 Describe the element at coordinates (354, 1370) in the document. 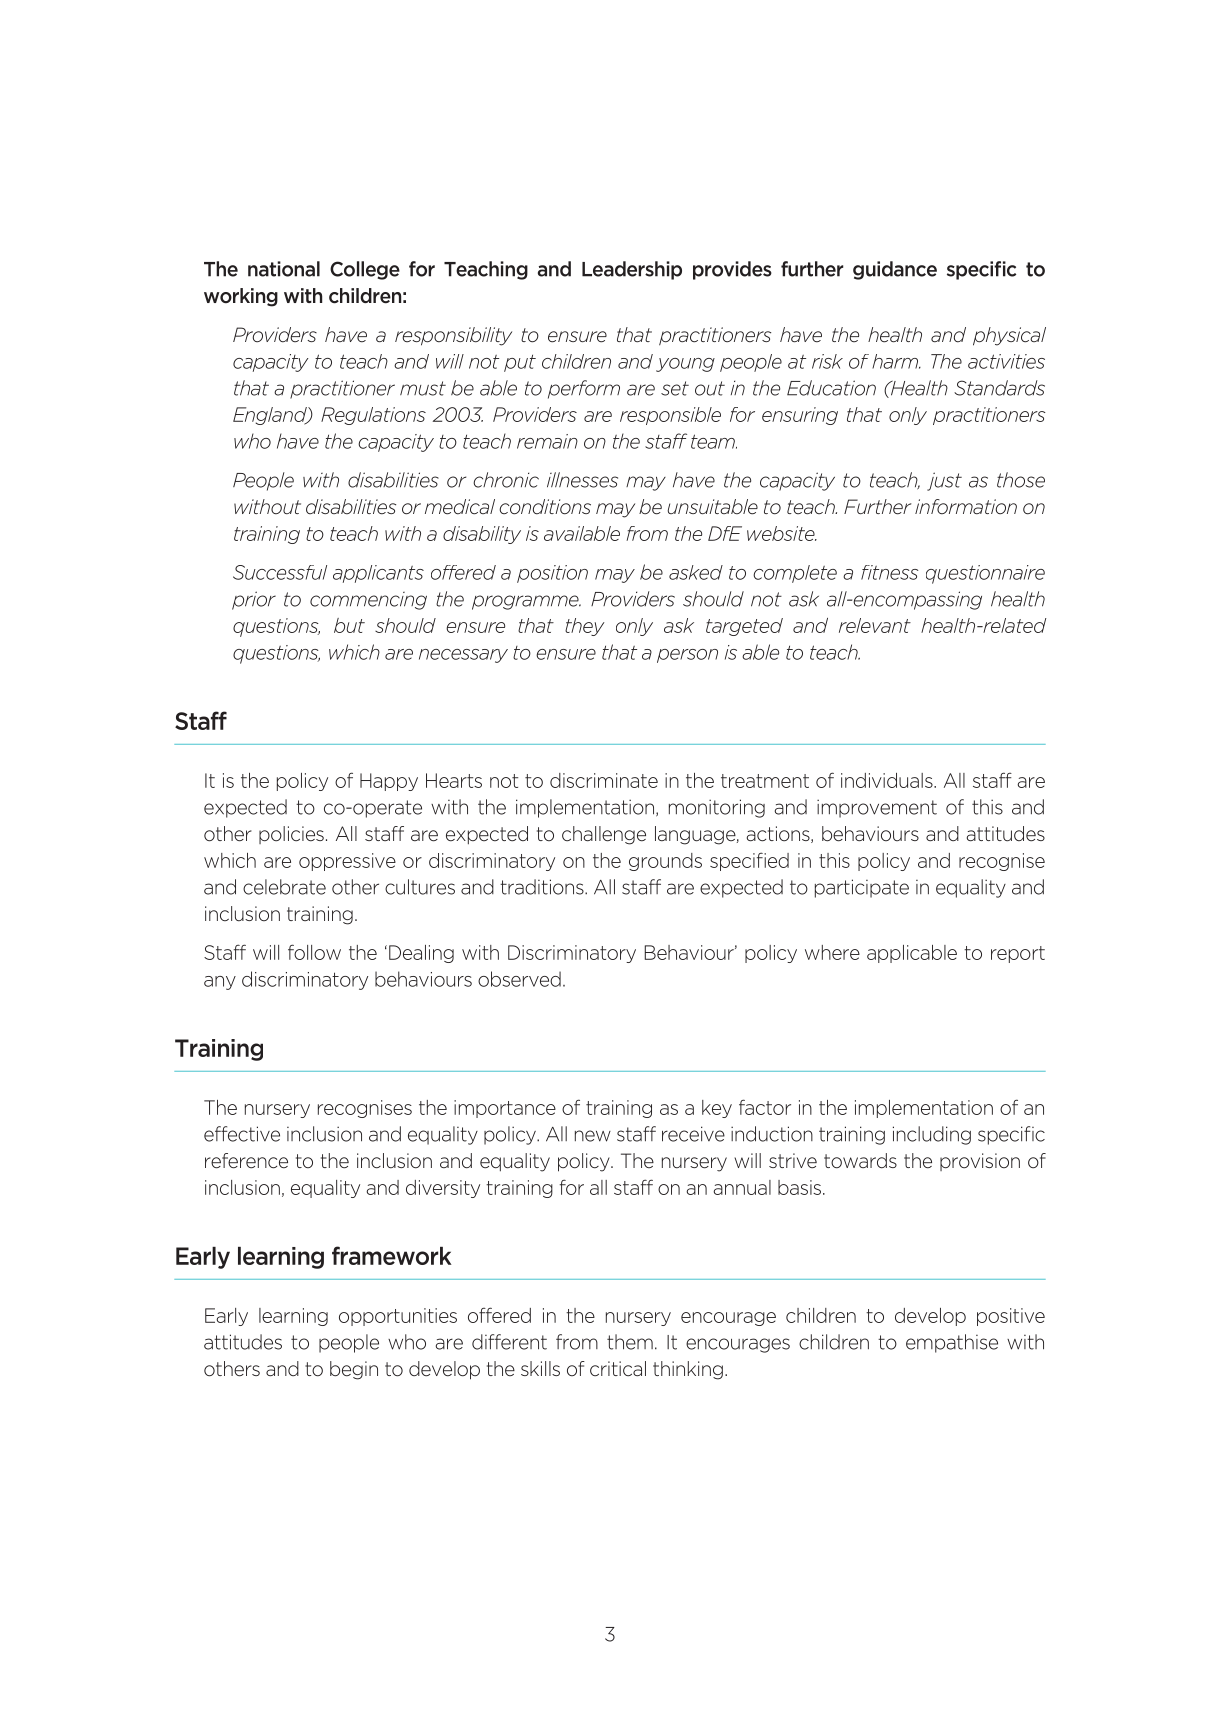

I see `begin` at that location.
